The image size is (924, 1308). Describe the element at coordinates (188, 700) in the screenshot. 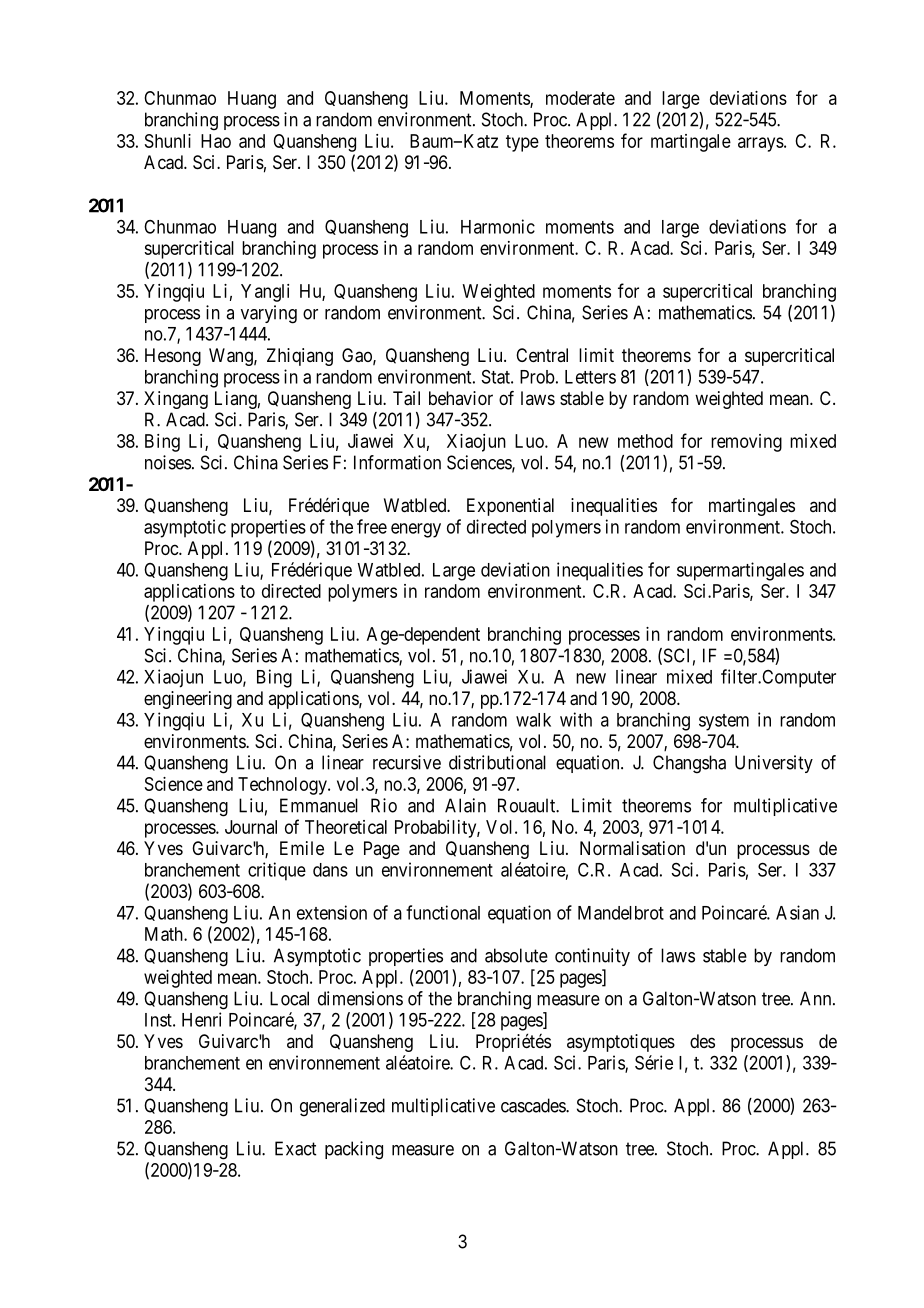

I see `engineering` at that location.
